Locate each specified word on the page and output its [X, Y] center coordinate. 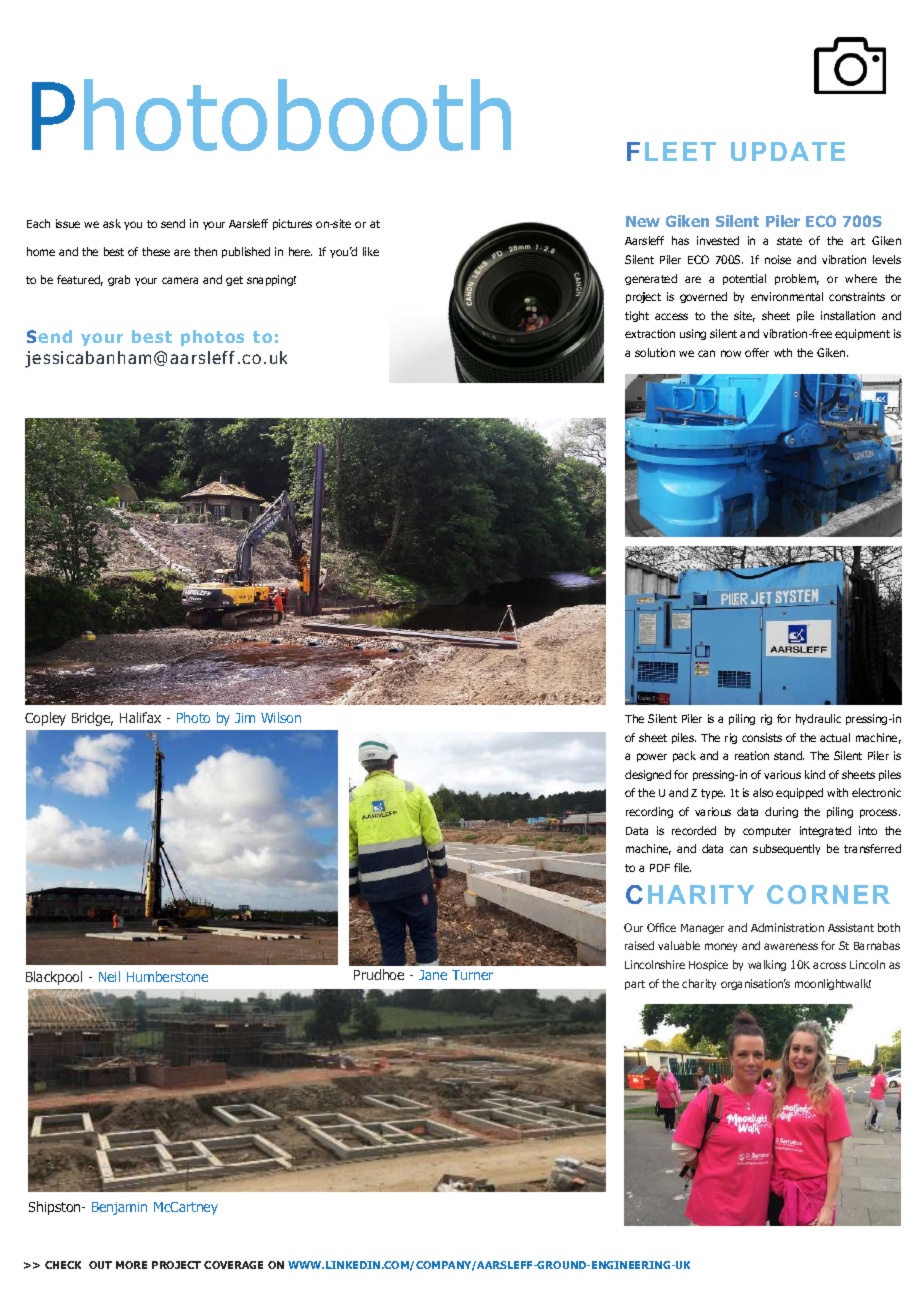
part [635, 985]
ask [112, 223]
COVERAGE [233, 1265]
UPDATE [788, 151]
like [371, 251]
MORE [131, 1265]
